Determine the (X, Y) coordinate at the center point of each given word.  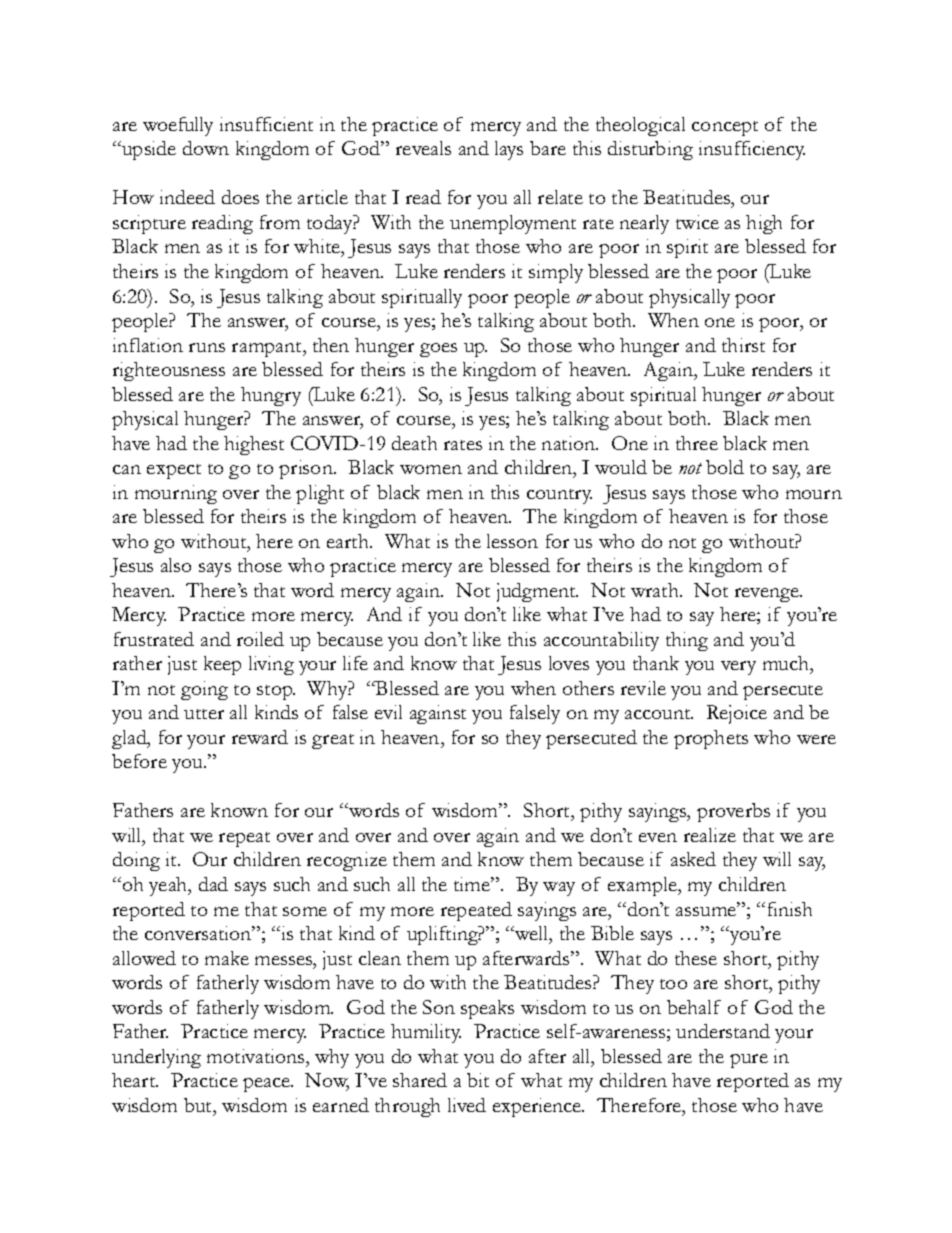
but (199, 1105)
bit (478, 1080)
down (206, 148)
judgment (537, 592)
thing (687, 641)
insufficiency (752, 150)
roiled (260, 639)
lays (509, 150)
